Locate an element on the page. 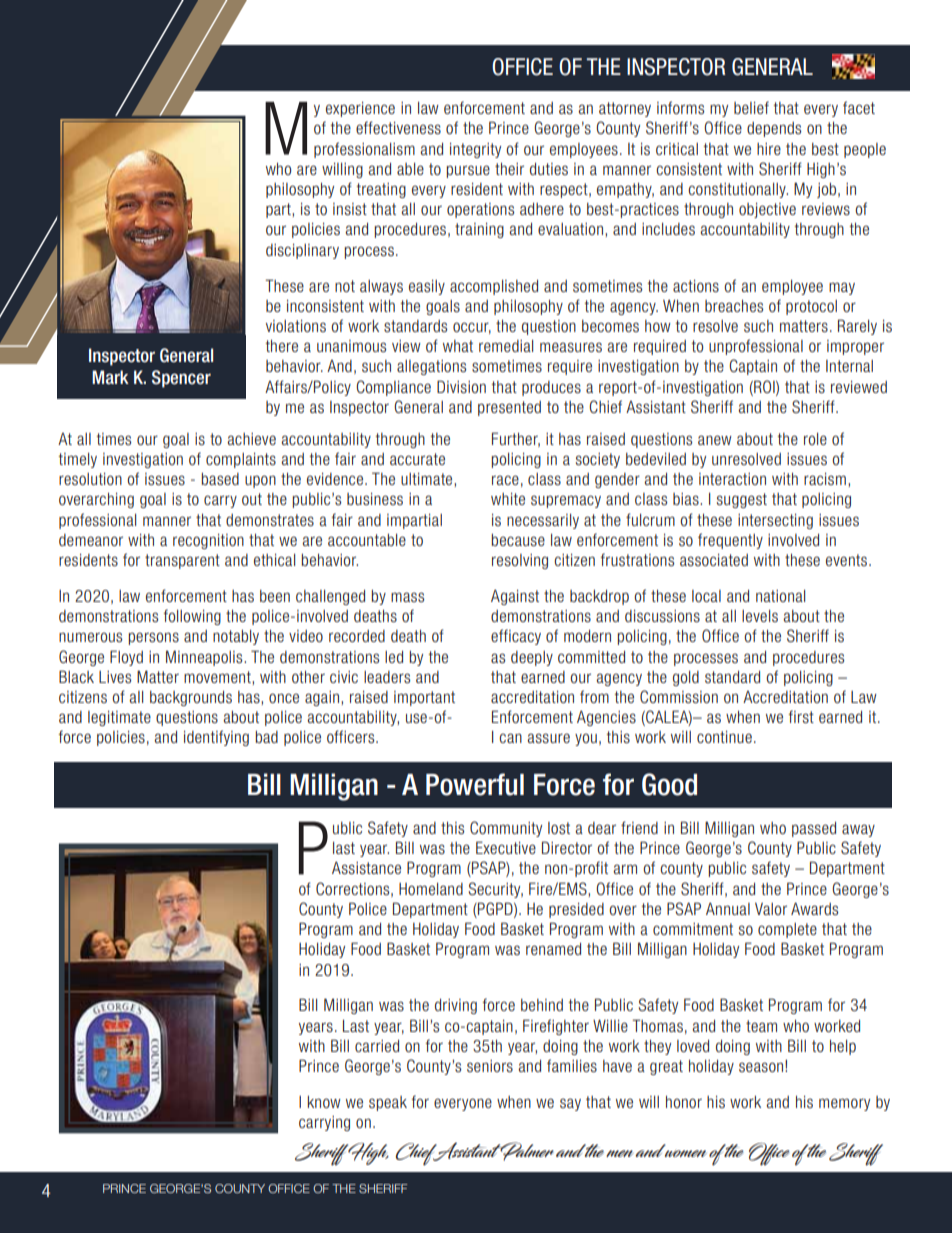 This document has width=952, height=1233. team is located at coordinates (761, 1026).
